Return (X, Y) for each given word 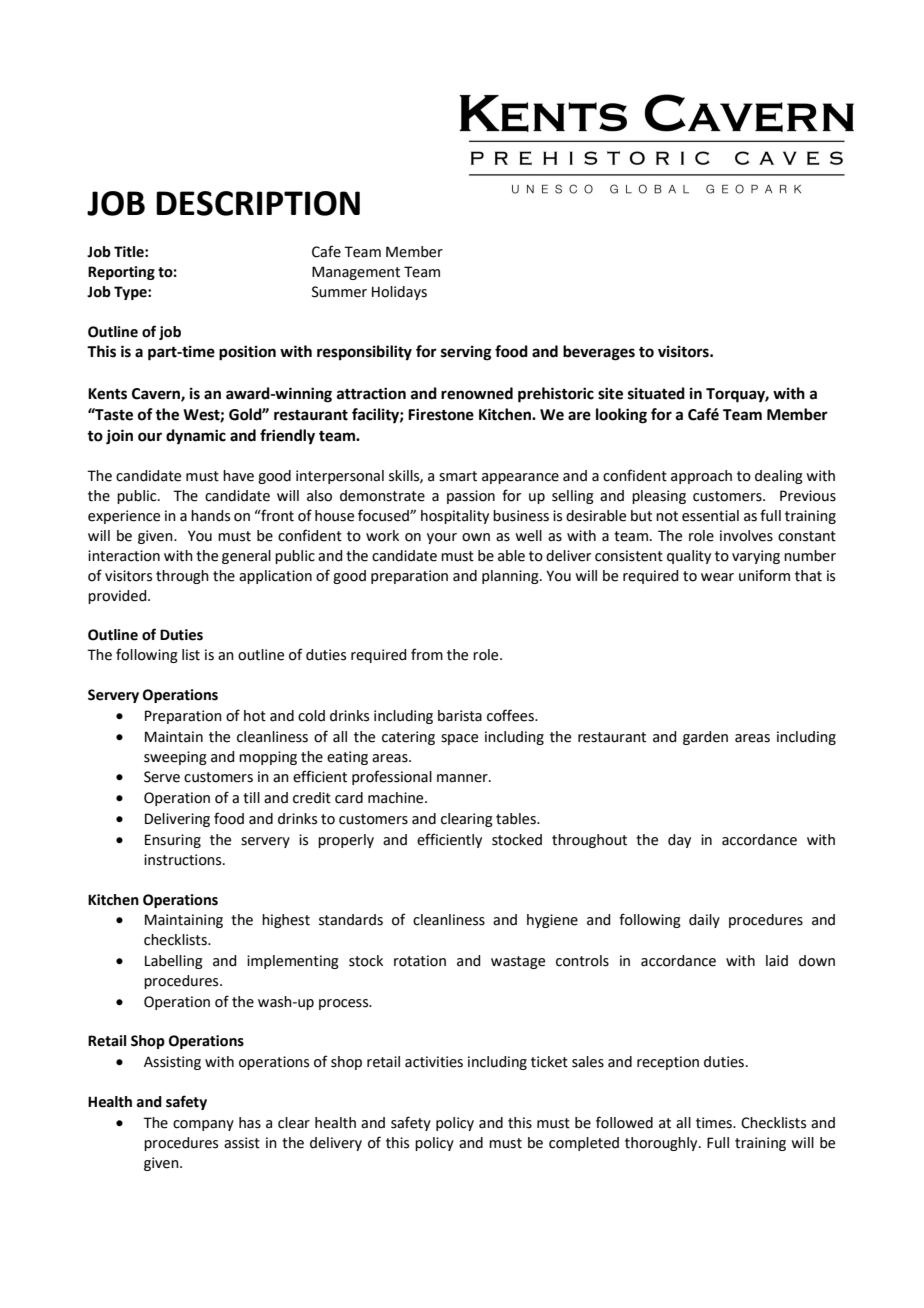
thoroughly (662, 1144)
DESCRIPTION (258, 203)
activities (434, 1062)
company (203, 1125)
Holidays (399, 293)
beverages (599, 353)
